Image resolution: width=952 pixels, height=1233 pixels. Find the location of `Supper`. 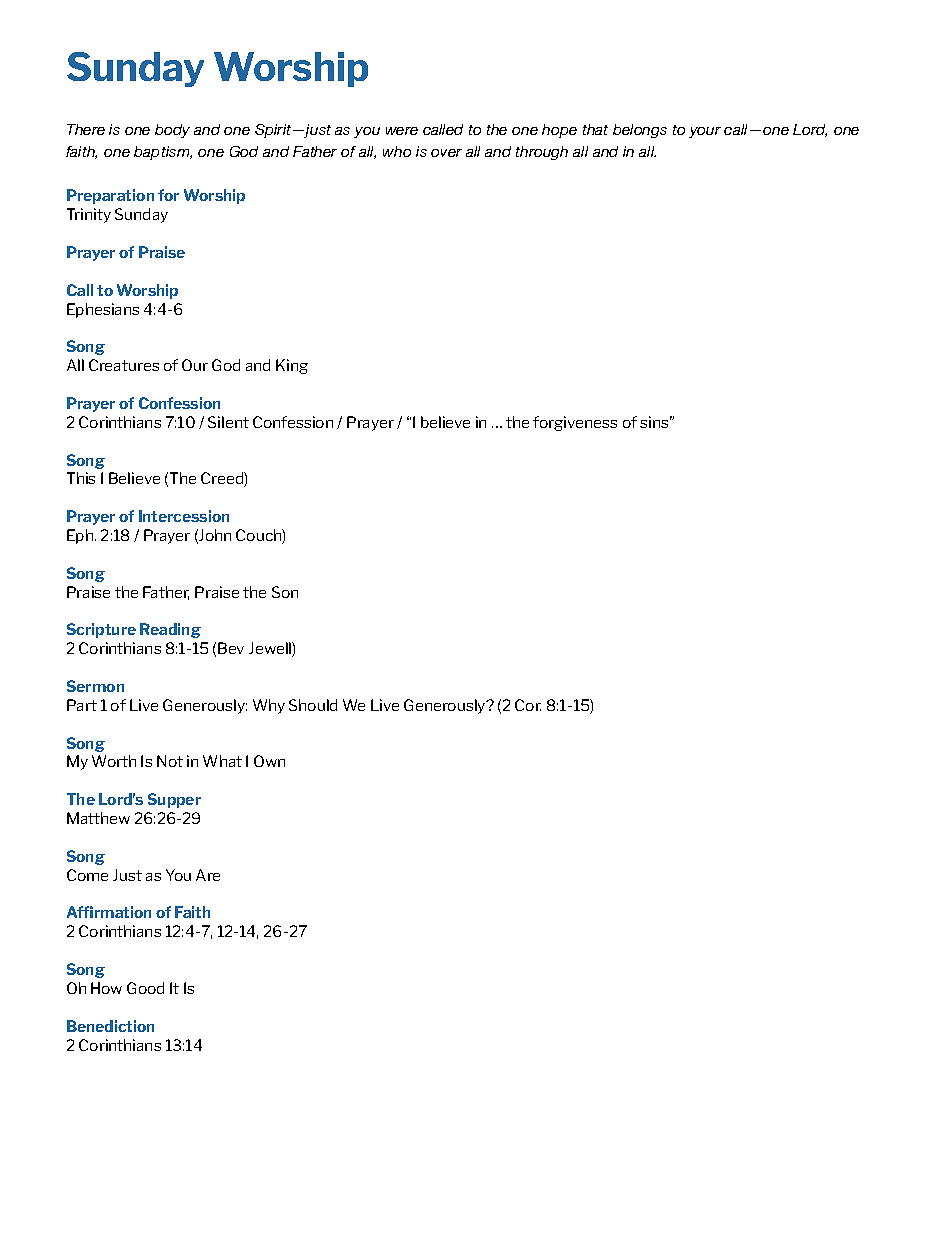

Supper is located at coordinates (174, 800).
